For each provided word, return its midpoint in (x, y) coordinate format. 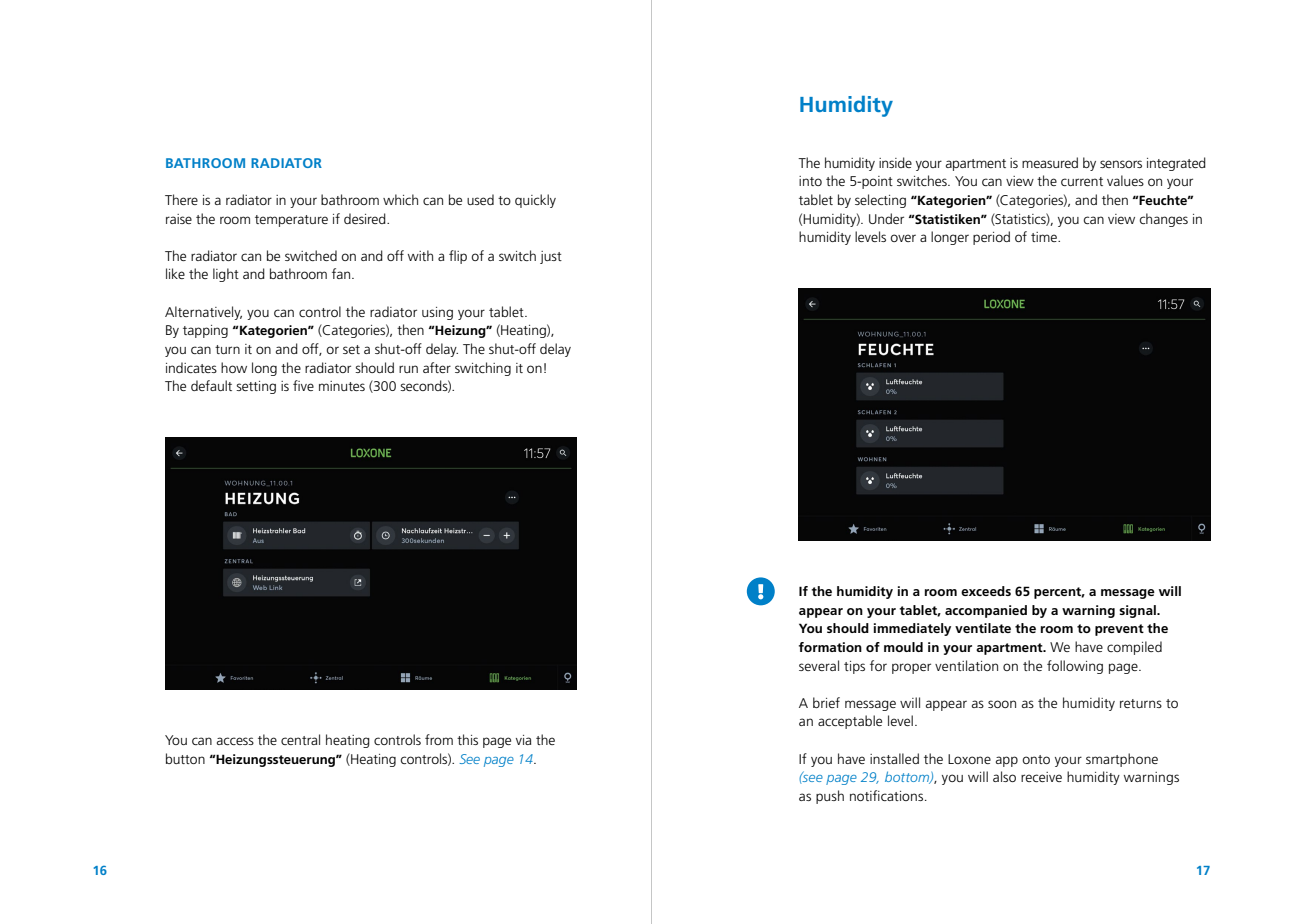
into (810, 181)
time (1045, 237)
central (300, 739)
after (437, 367)
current (1082, 181)
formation (830, 647)
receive (1041, 777)
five (303, 385)
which (400, 199)
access (235, 741)
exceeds (986, 591)
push (830, 797)
